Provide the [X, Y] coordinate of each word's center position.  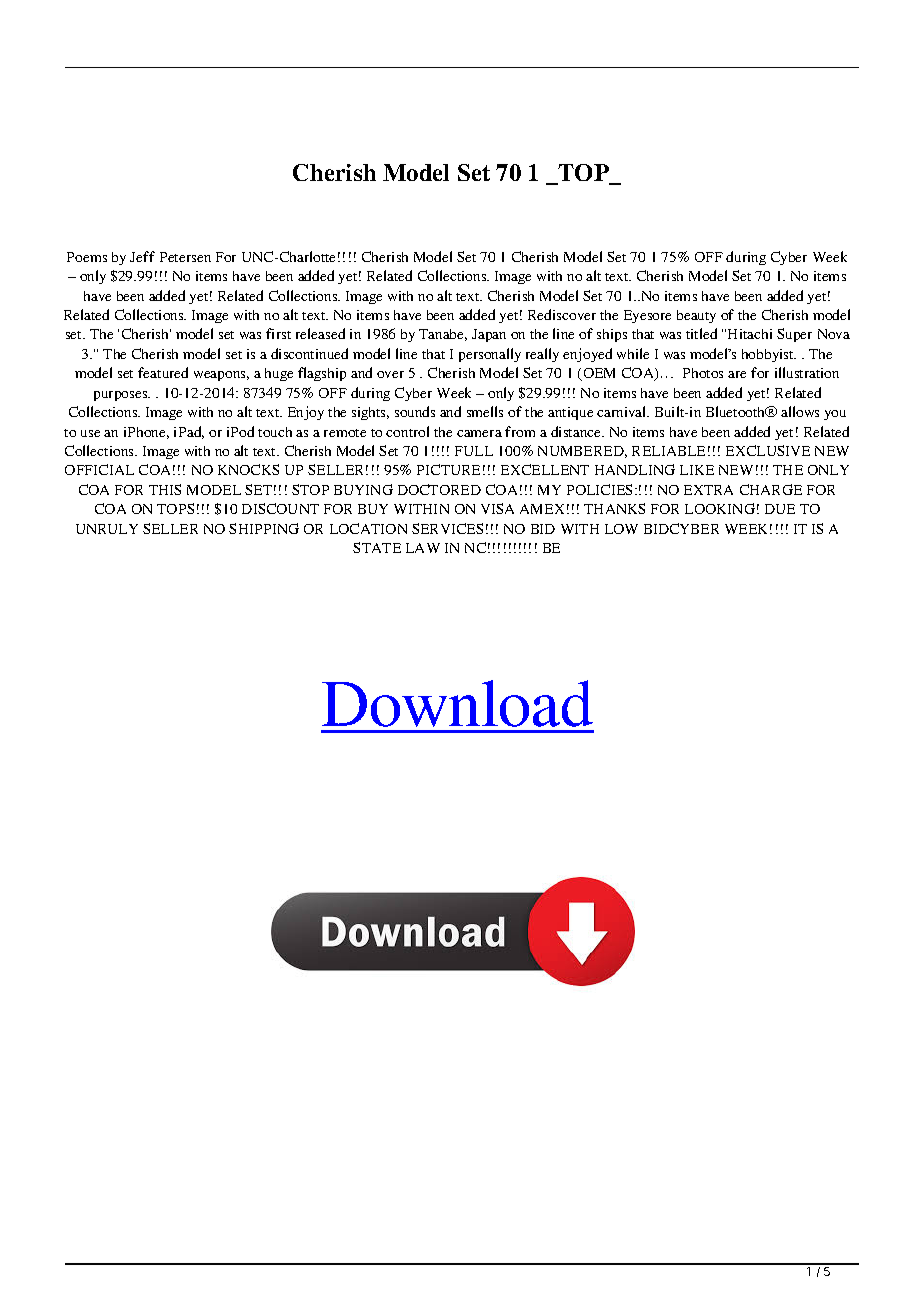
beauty [696, 316]
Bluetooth [737, 411]
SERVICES [447, 528]
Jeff [142, 256]
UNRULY [107, 529]
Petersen [185, 257]
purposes [122, 396]
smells [485, 411]
